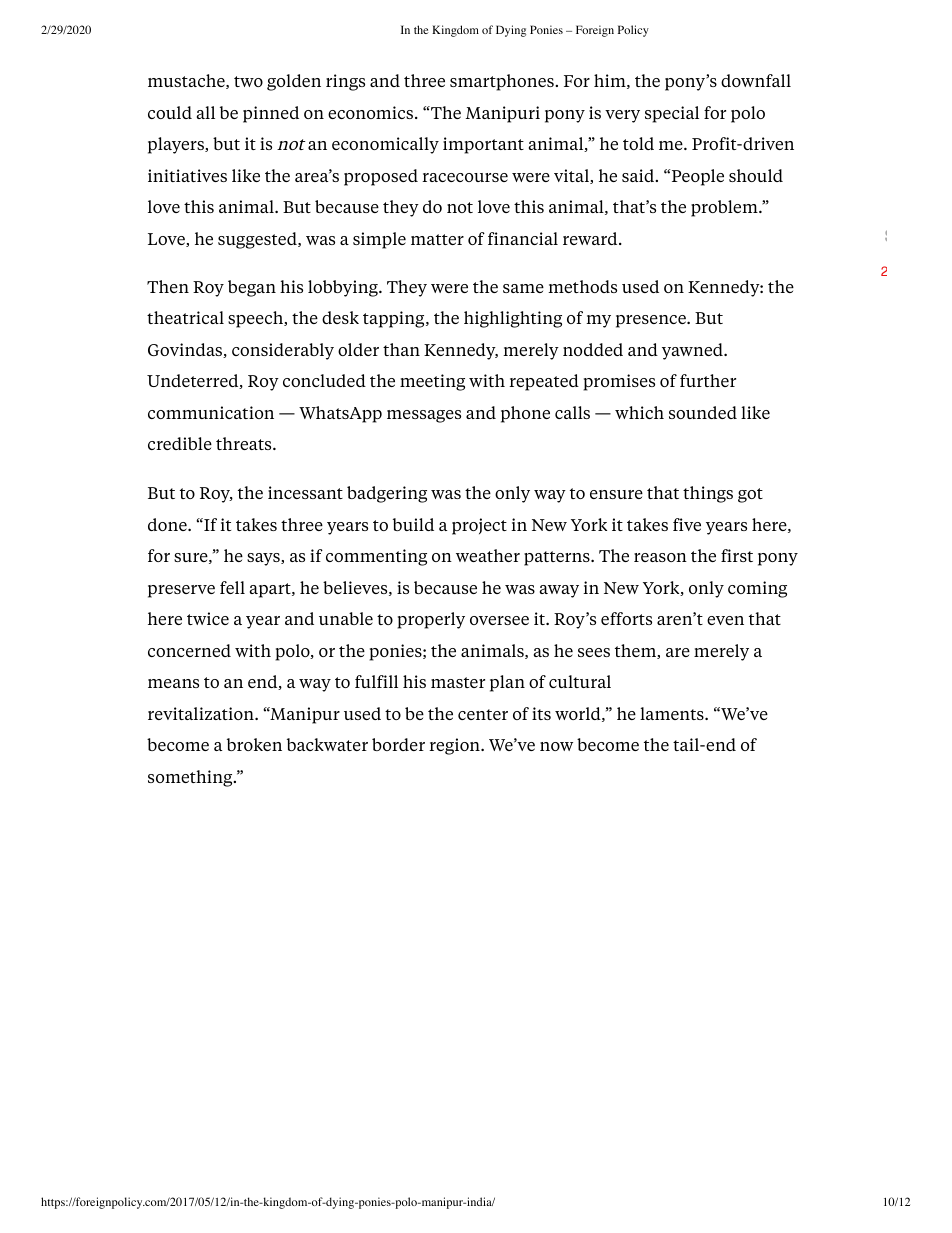 The image size is (952, 1233). I want to click on special, so click(672, 114).
